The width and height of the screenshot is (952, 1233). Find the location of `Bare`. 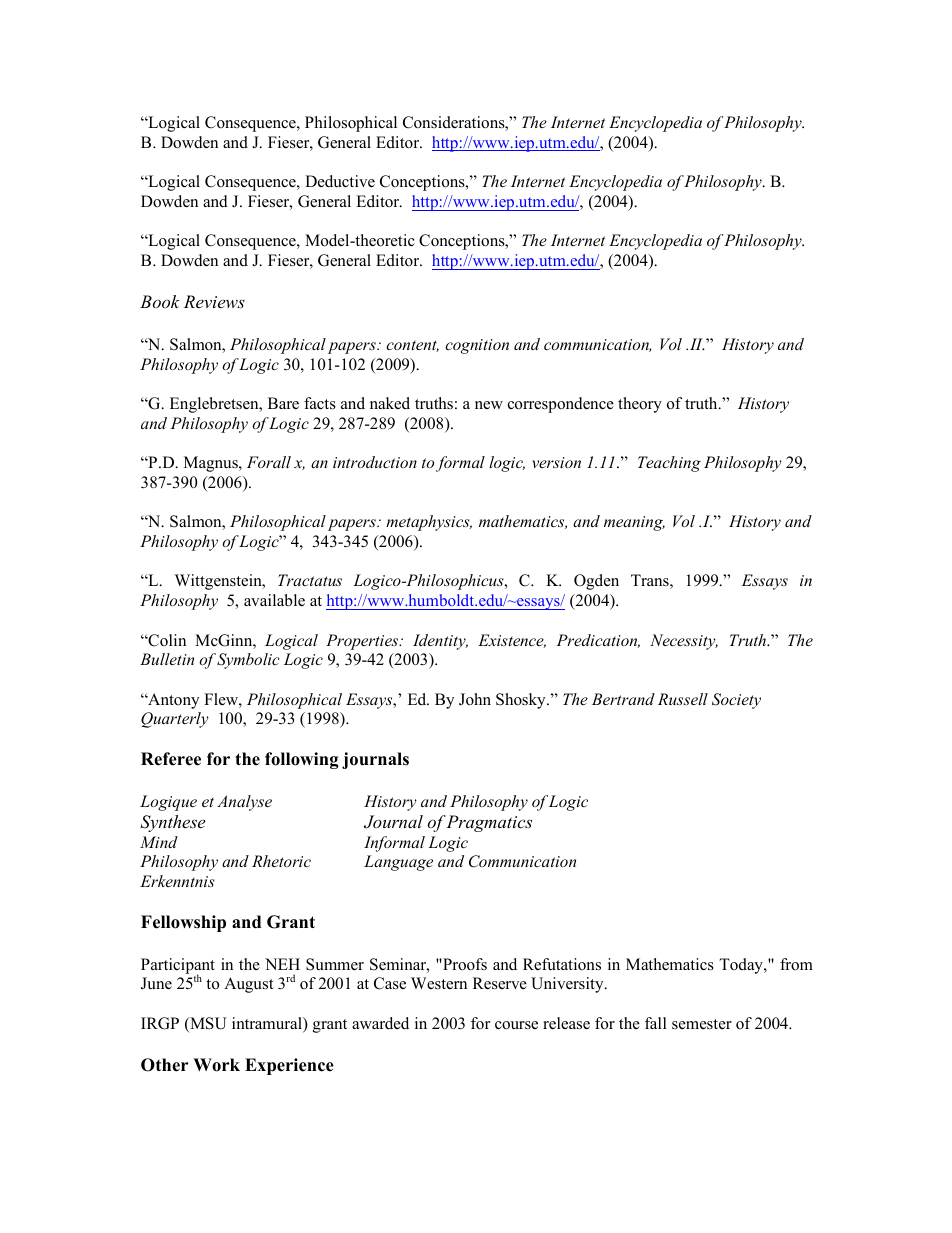

Bare is located at coordinates (283, 403).
